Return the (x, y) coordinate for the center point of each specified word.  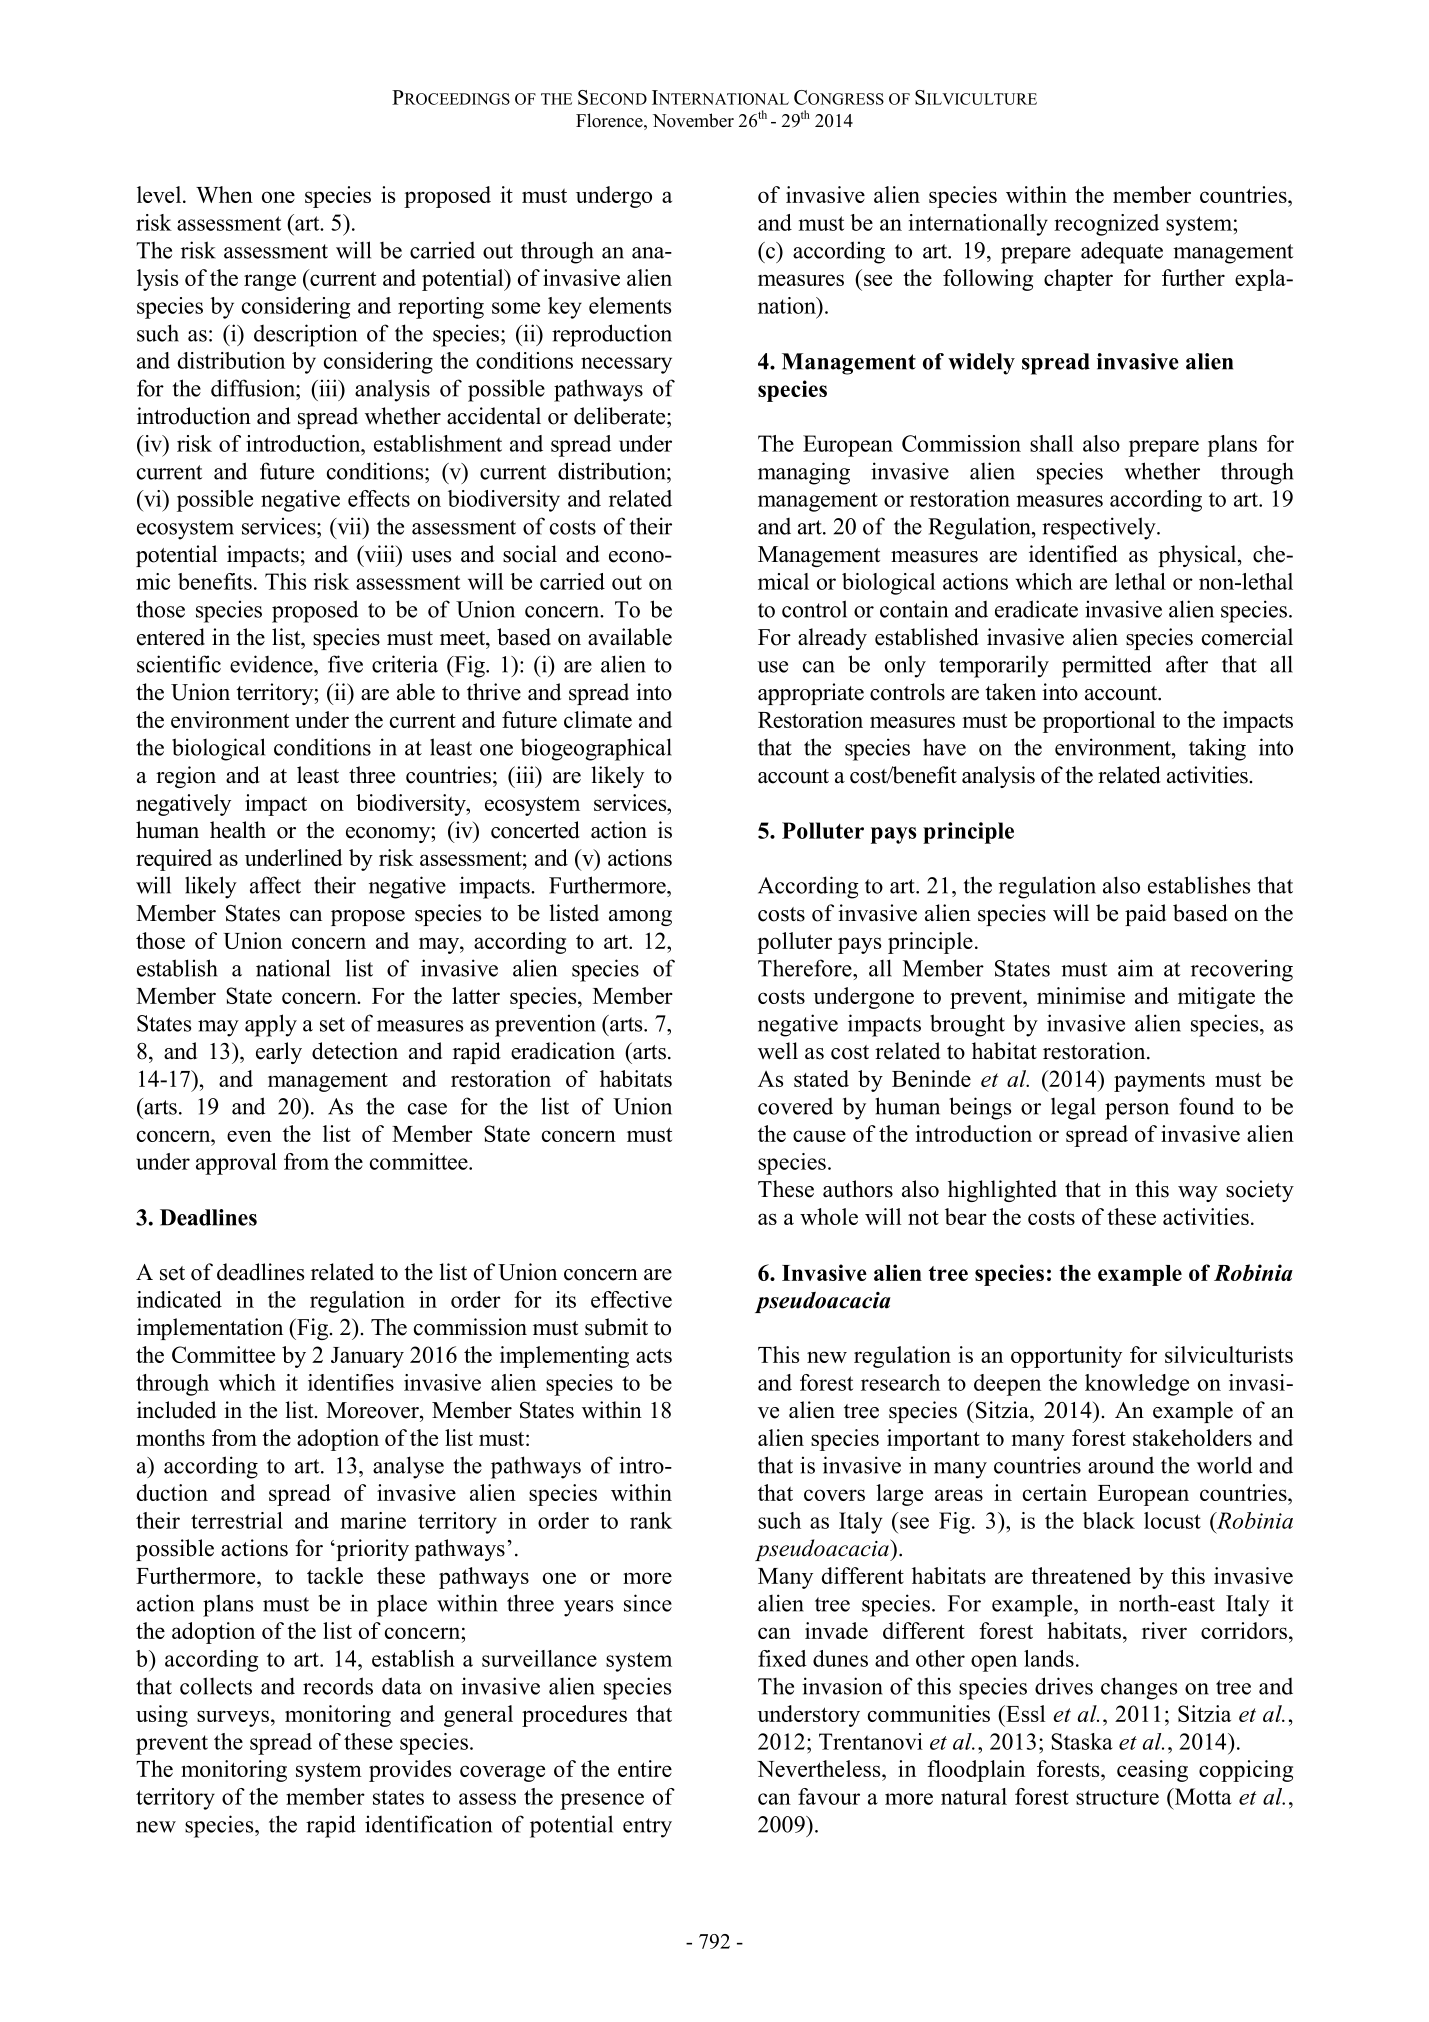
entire (645, 1768)
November (693, 120)
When (224, 194)
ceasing (1152, 1771)
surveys (233, 1718)
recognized (1106, 225)
